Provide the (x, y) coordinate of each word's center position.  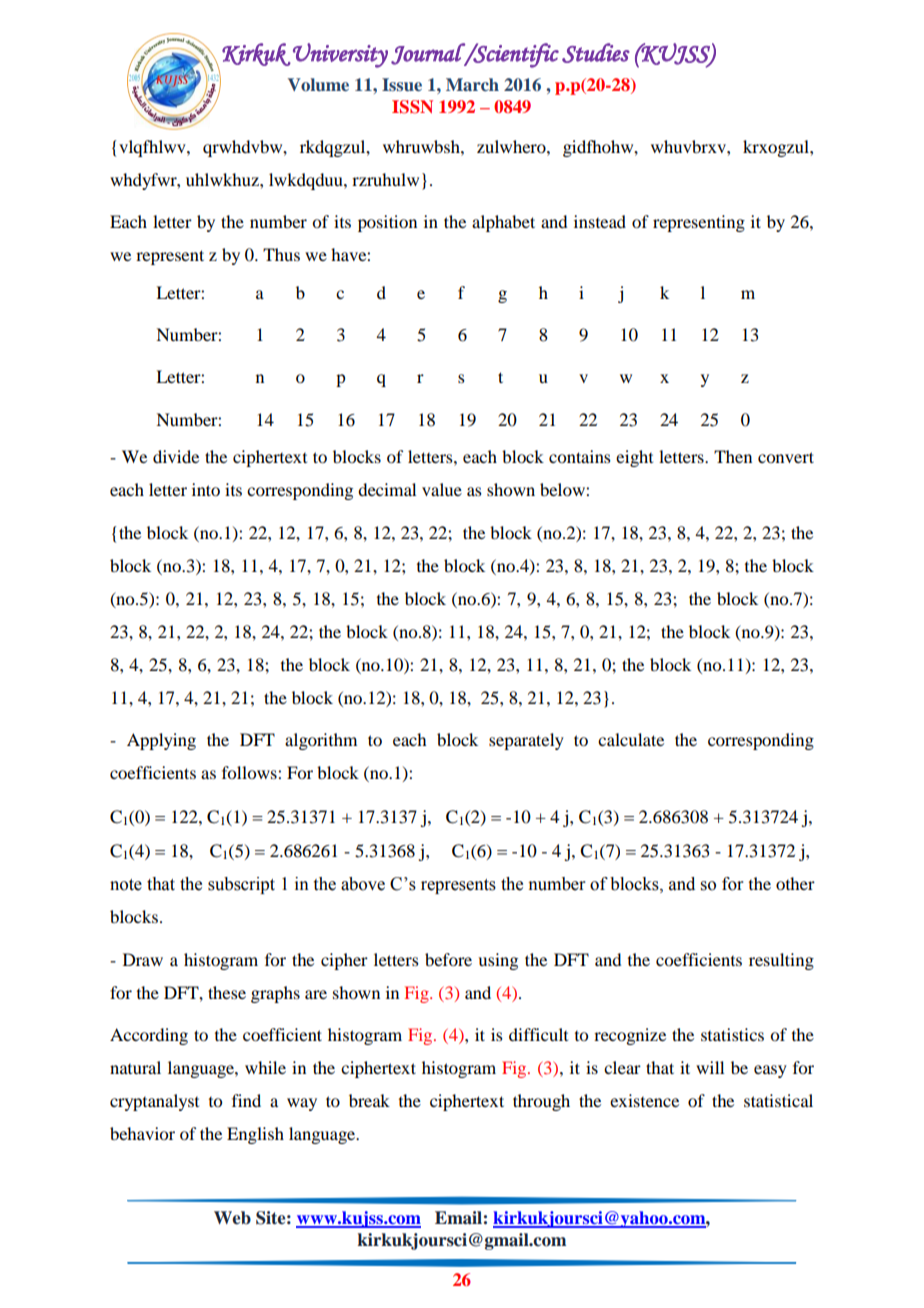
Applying (161, 741)
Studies (596, 53)
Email (458, 1218)
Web (232, 1218)
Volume (318, 85)
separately (526, 741)
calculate (631, 739)
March (472, 84)
